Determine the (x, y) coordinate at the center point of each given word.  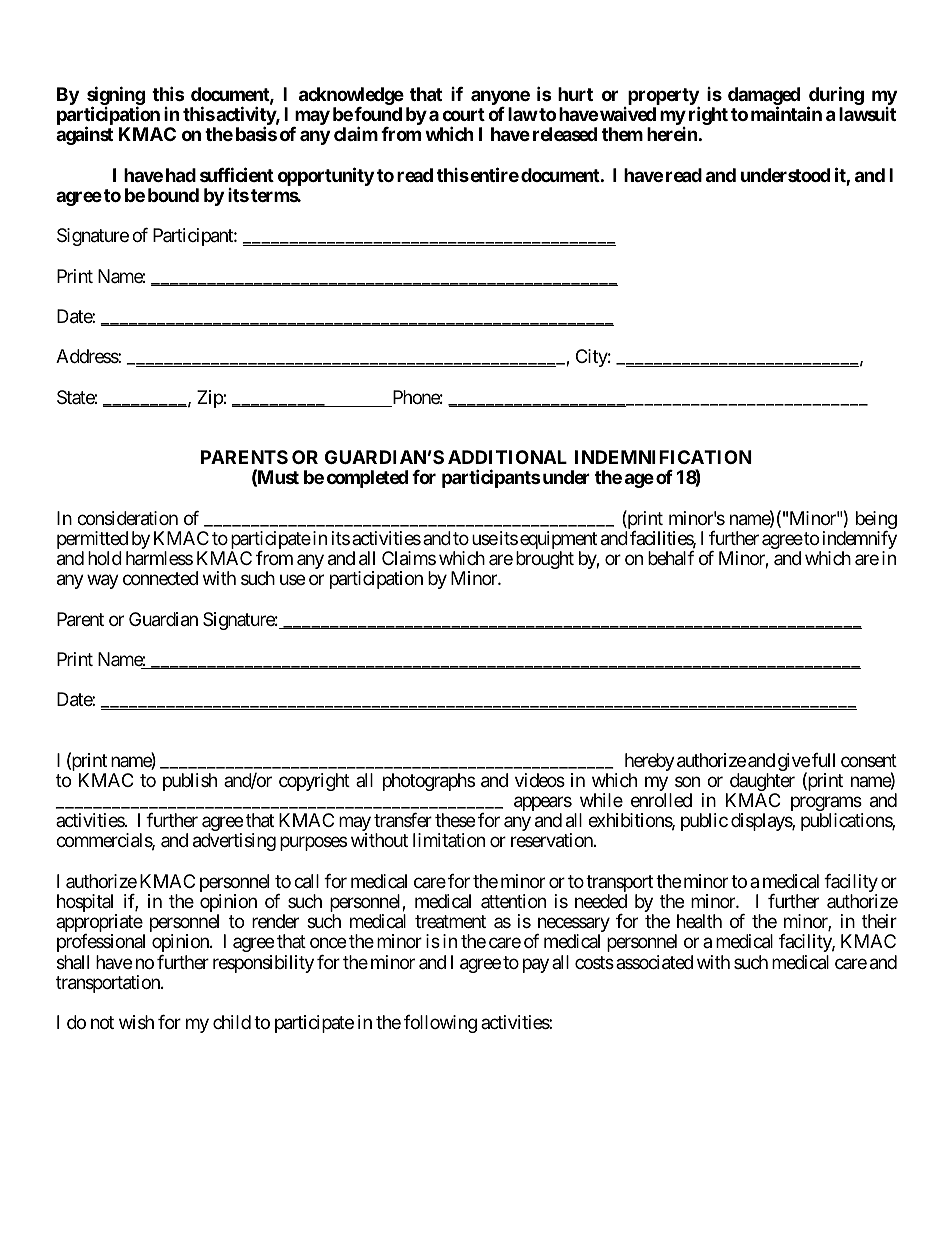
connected (160, 578)
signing (116, 97)
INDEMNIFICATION (663, 457)
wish (136, 1022)
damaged (764, 97)
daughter (761, 783)
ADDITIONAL (507, 457)
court (463, 114)
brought (545, 560)
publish (190, 782)
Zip (210, 399)
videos (540, 780)
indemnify (858, 541)
